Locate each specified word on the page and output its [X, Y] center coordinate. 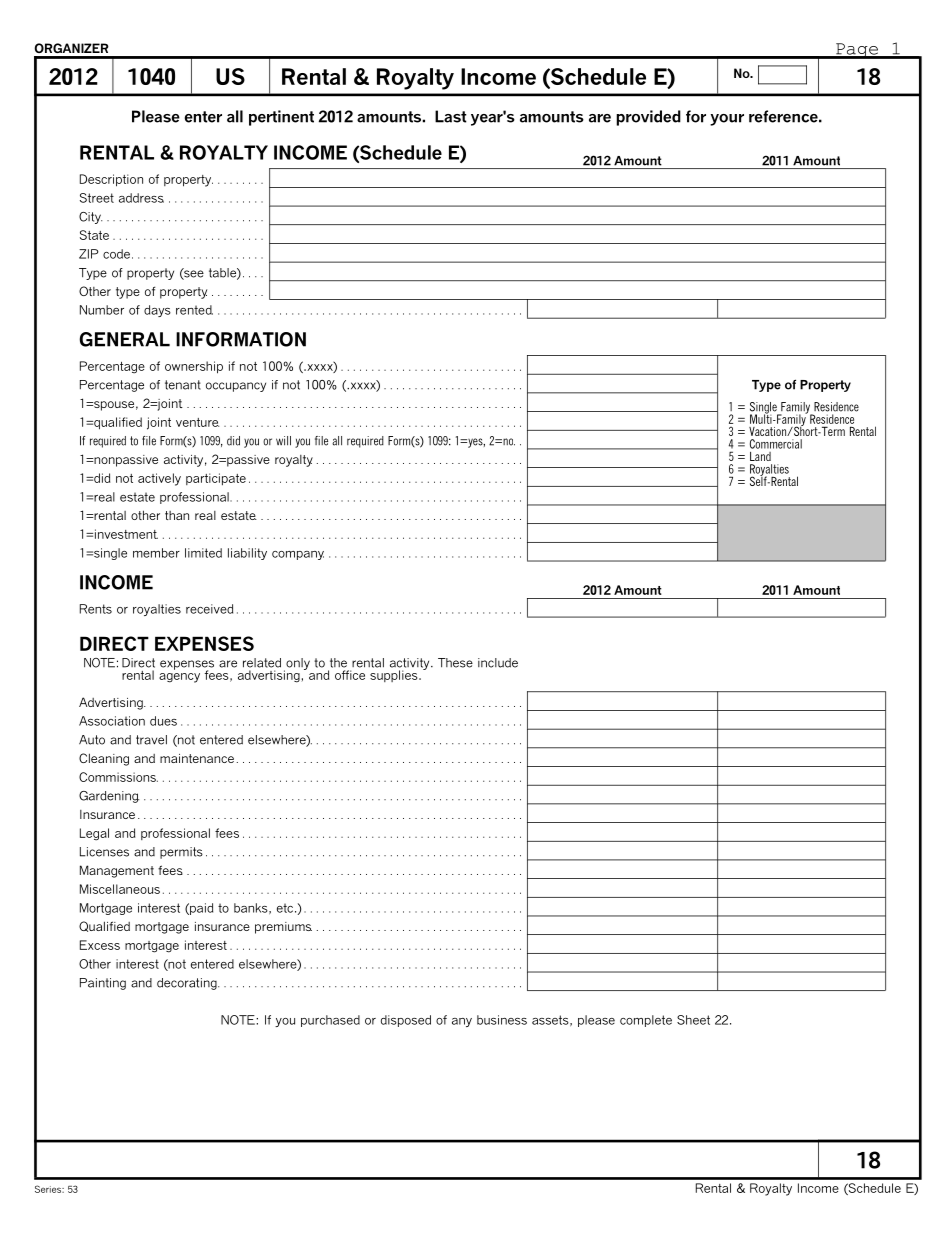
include [498, 663]
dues [163, 721]
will [283, 441]
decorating [188, 984]
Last [451, 116]
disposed [406, 1021]
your [727, 120]
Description [111, 180]
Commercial [776, 444]
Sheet [693, 1020]
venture [197, 422]
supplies [395, 676]
